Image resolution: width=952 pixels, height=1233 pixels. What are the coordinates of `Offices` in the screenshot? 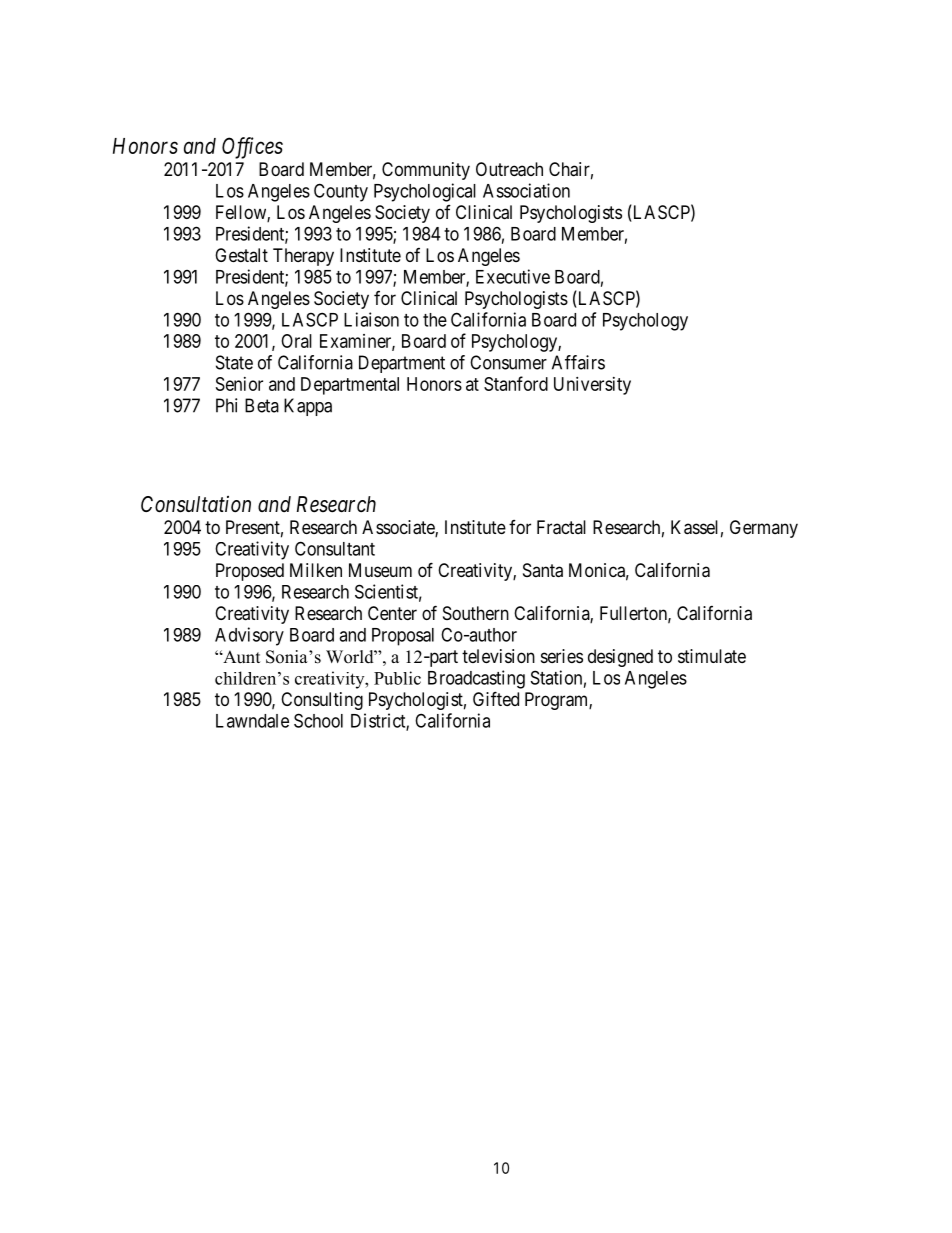 It's located at (252, 148).
